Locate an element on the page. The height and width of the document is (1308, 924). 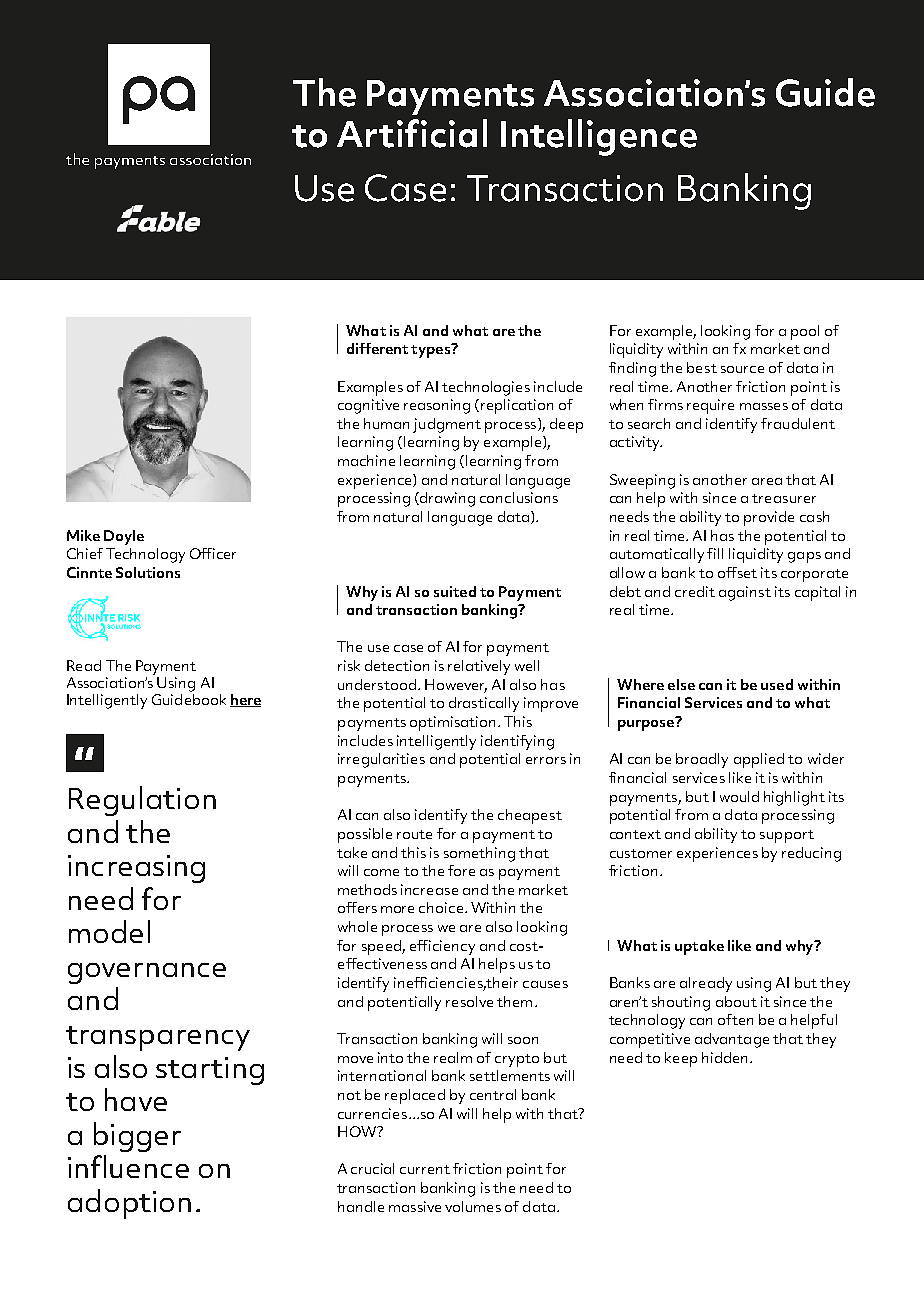
used is located at coordinates (777, 684).
